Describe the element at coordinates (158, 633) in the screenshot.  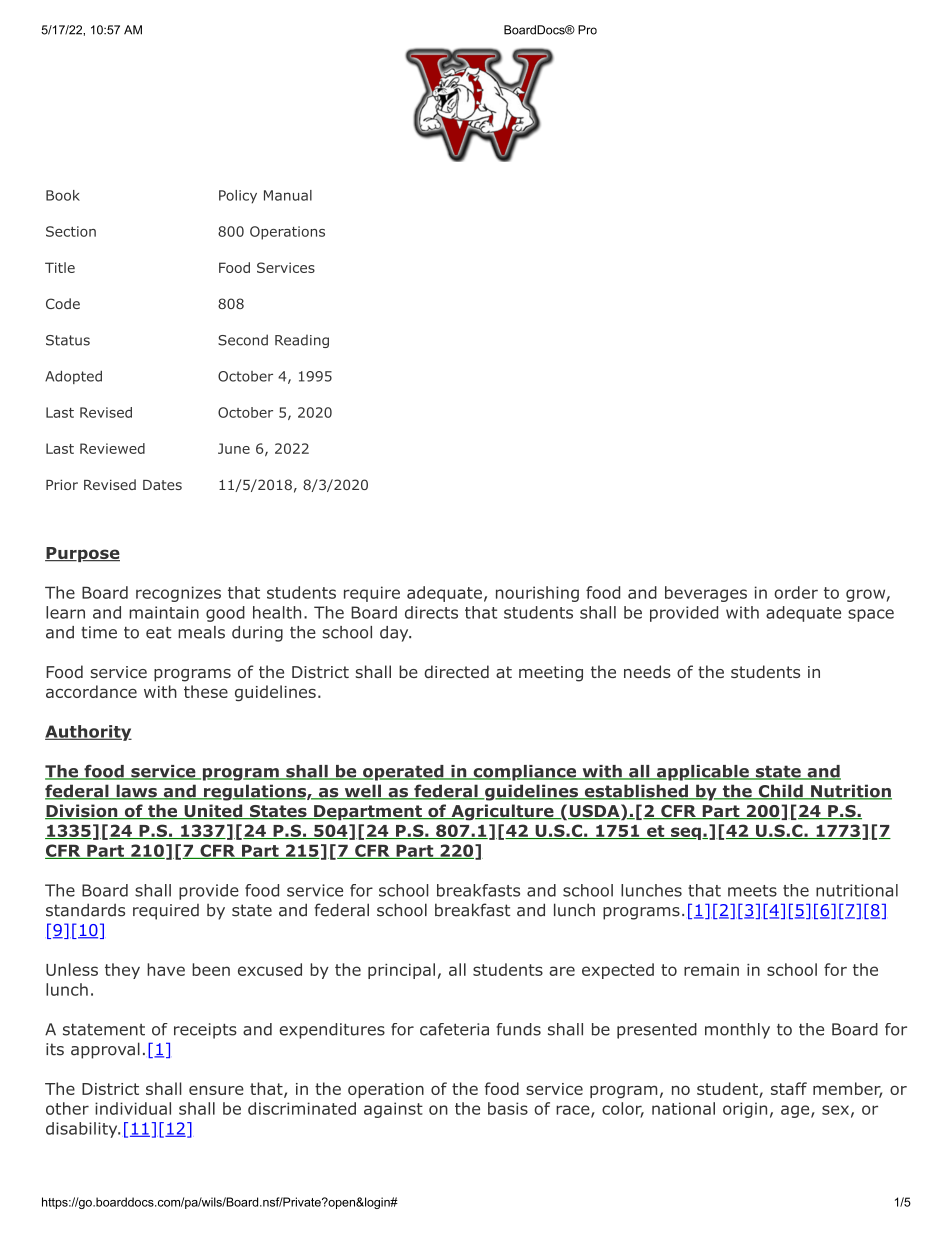
I see `eat` at that location.
